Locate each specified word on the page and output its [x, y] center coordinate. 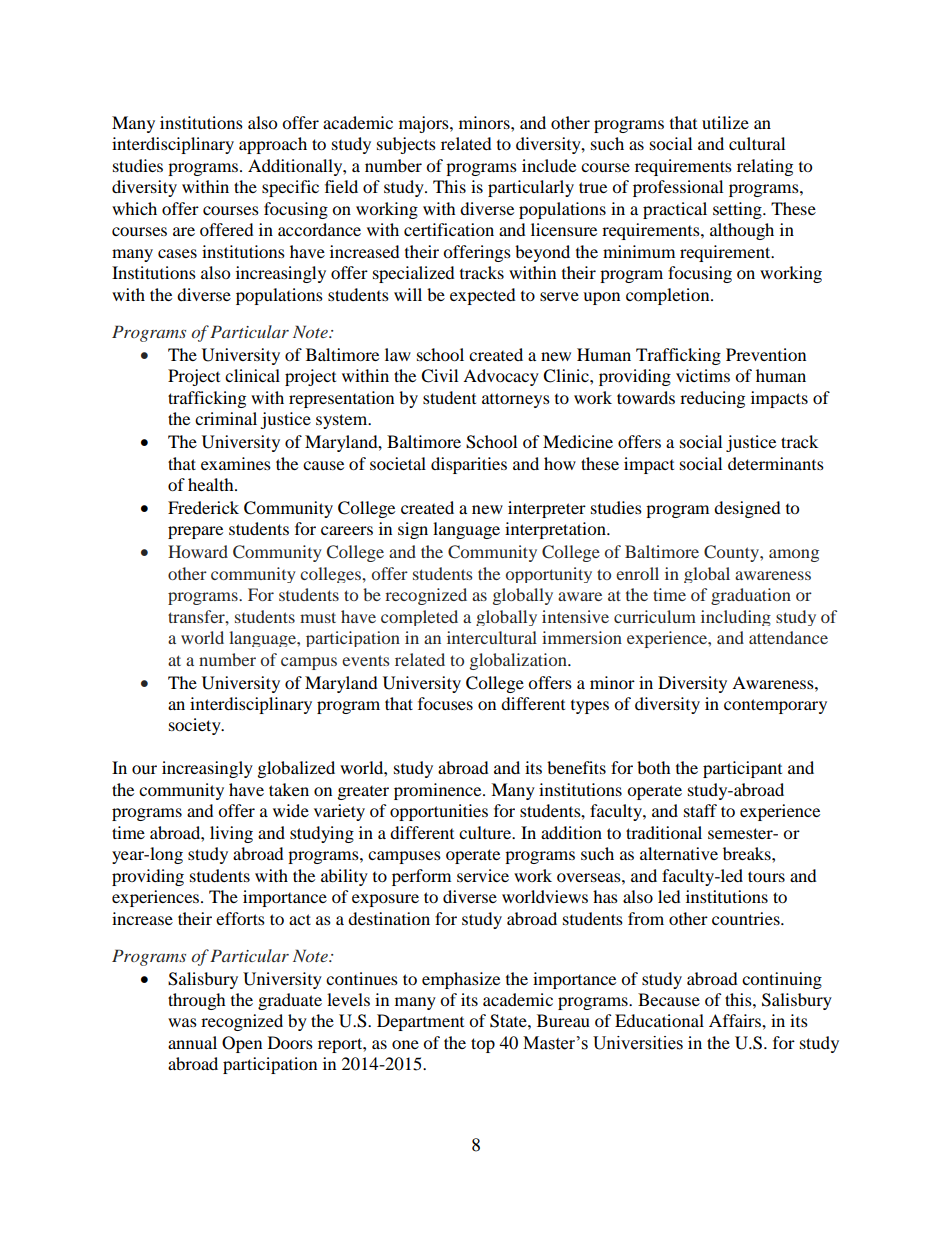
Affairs [736, 1020]
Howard [198, 551]
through [197, 1001]
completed [419, 618]
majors [425, 124]
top [483, 1045]
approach [273, 145]
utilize [725, 122]
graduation [751, 596]
